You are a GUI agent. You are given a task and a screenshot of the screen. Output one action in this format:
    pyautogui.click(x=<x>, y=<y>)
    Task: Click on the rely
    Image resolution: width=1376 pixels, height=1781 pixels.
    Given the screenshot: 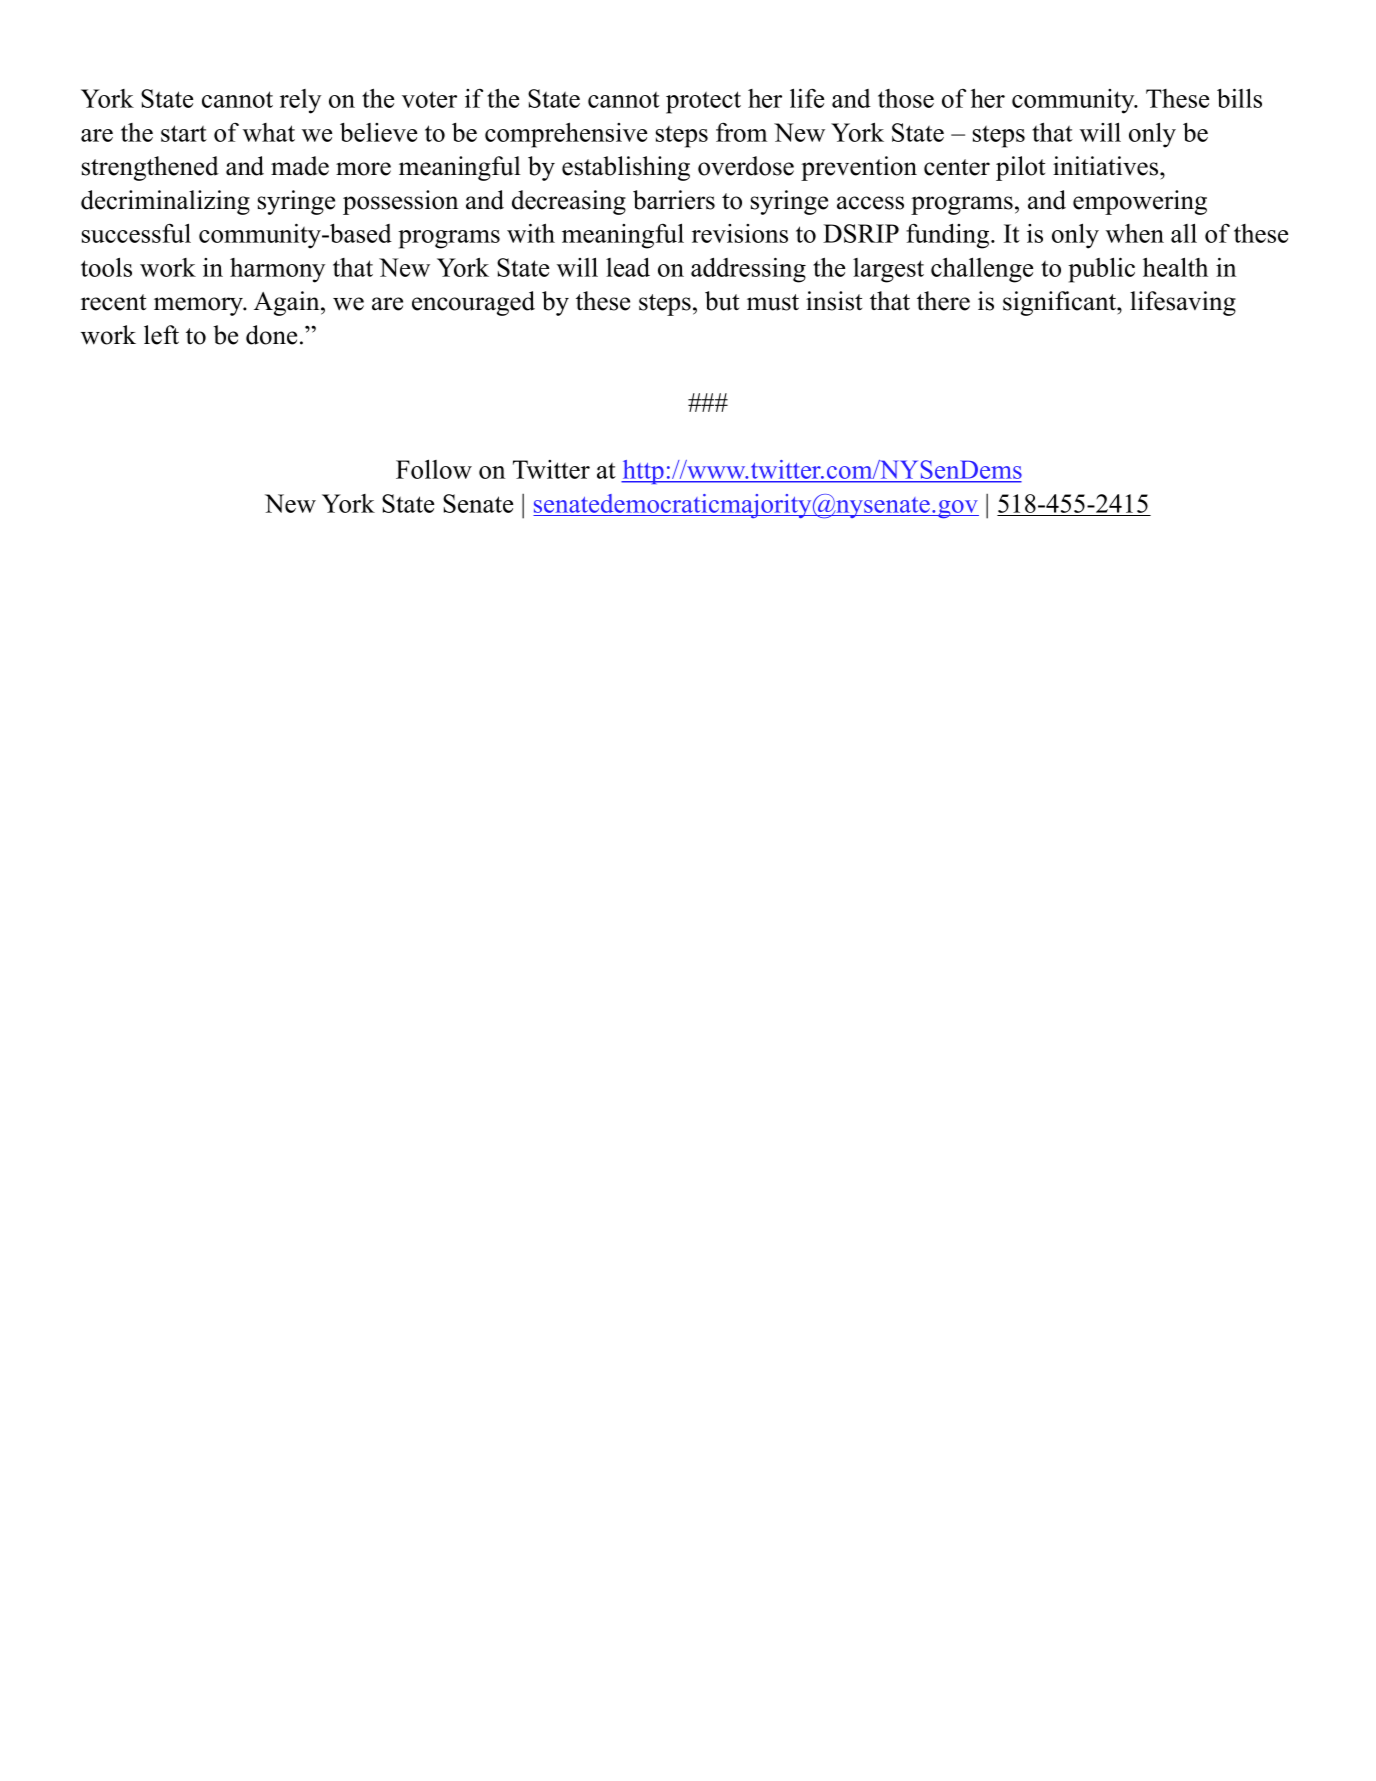 What is the action you would take?
    pyautogui.click(x=300, y=101)
